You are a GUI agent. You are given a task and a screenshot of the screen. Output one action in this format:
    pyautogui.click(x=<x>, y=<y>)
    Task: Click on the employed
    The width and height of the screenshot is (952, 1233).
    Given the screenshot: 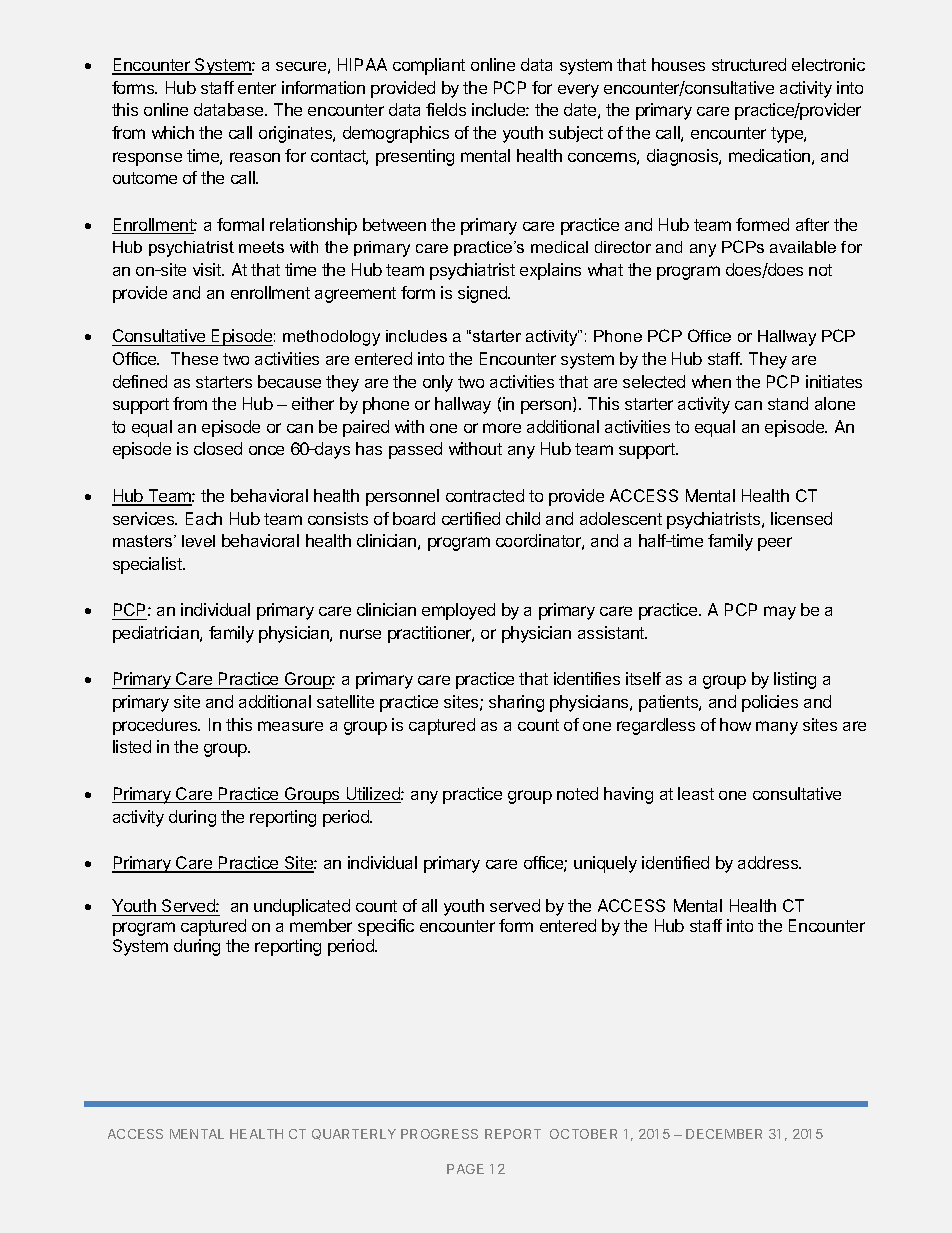 What is the action you would take?
    pyautogui.click(x=458, y=611)
